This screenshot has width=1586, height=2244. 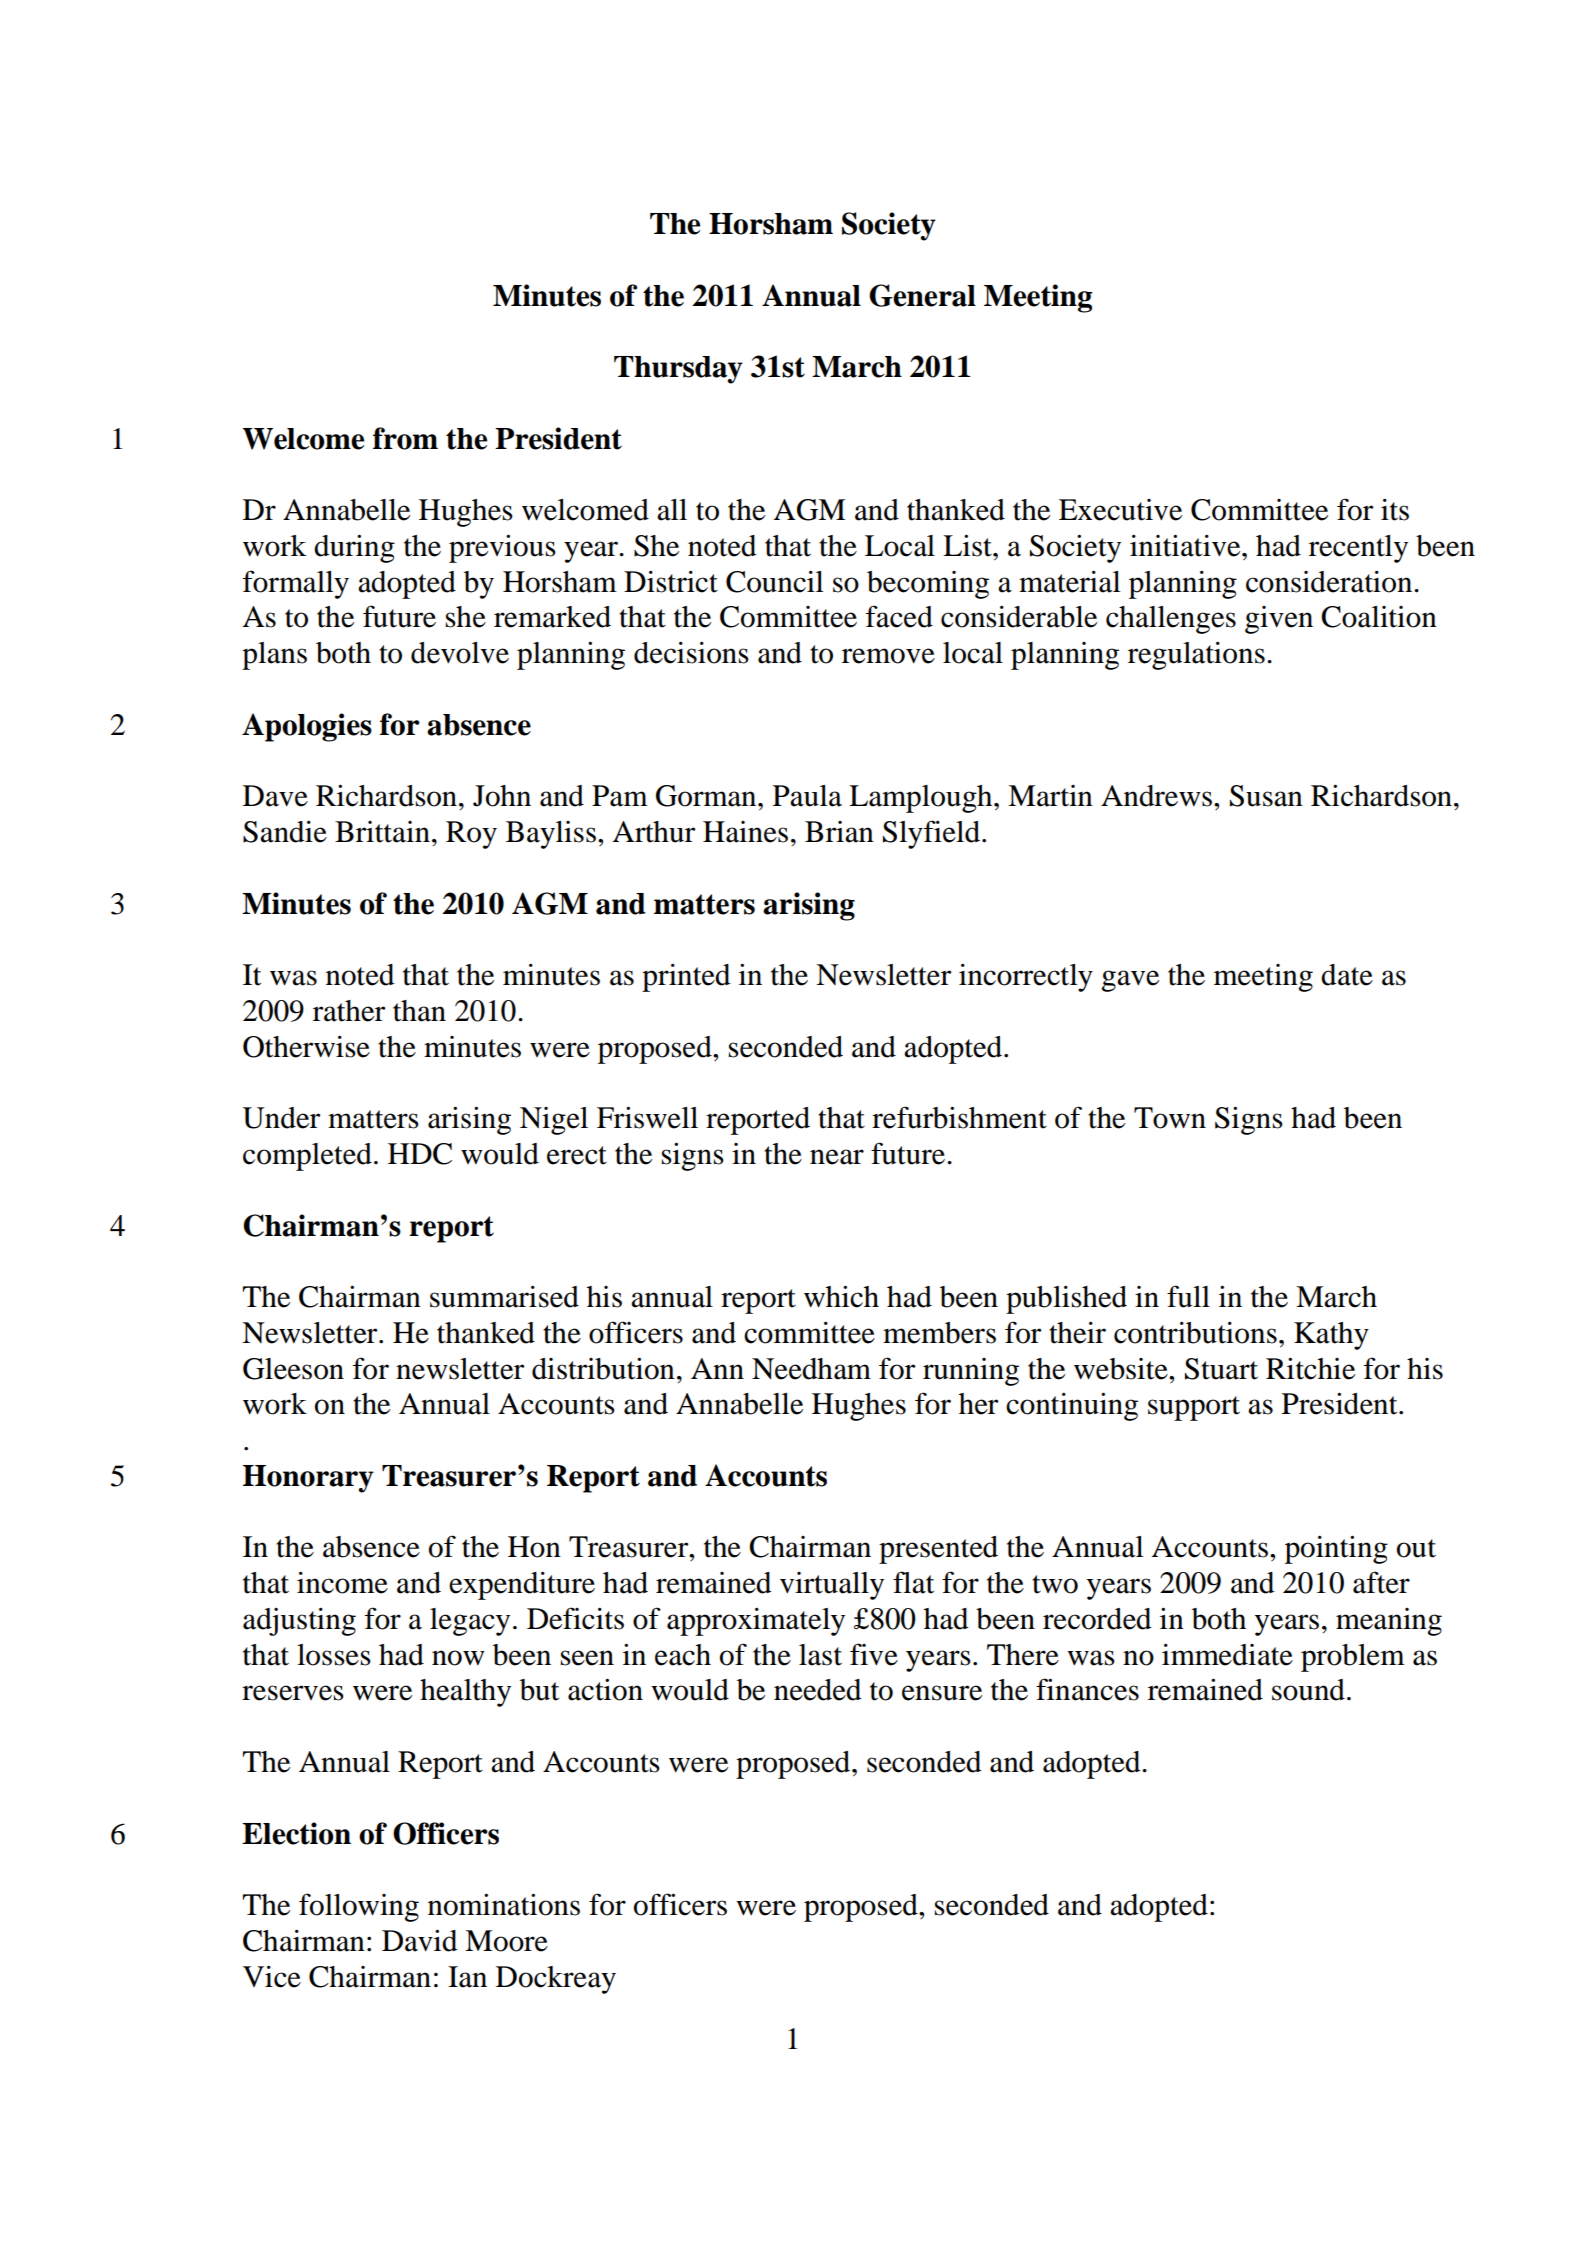 What do you see at coordinates (1336, 1549) in the screenshot?
I see `pointing` at bounding box center [1336, 1549].
